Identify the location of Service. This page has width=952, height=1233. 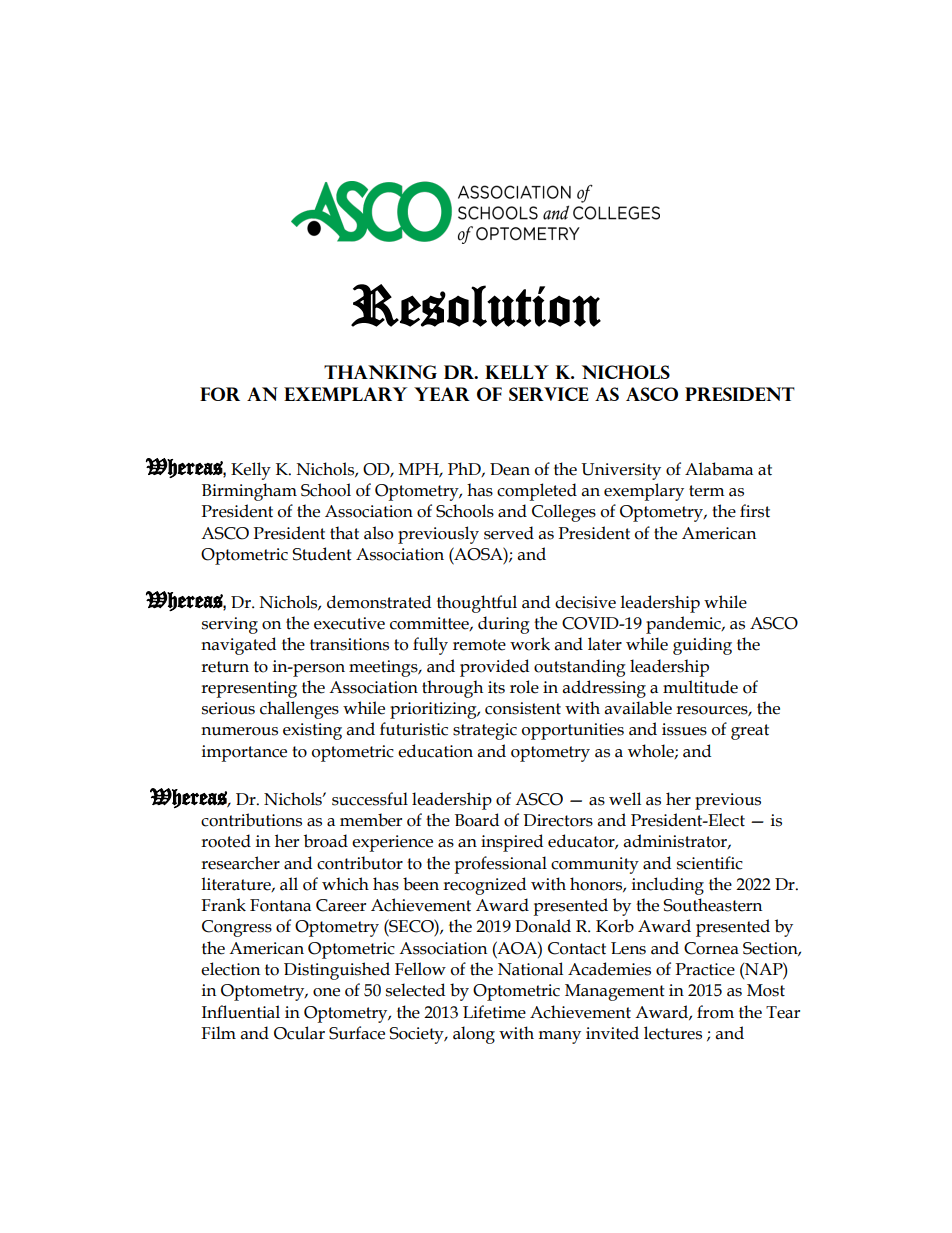
(549, 394).
